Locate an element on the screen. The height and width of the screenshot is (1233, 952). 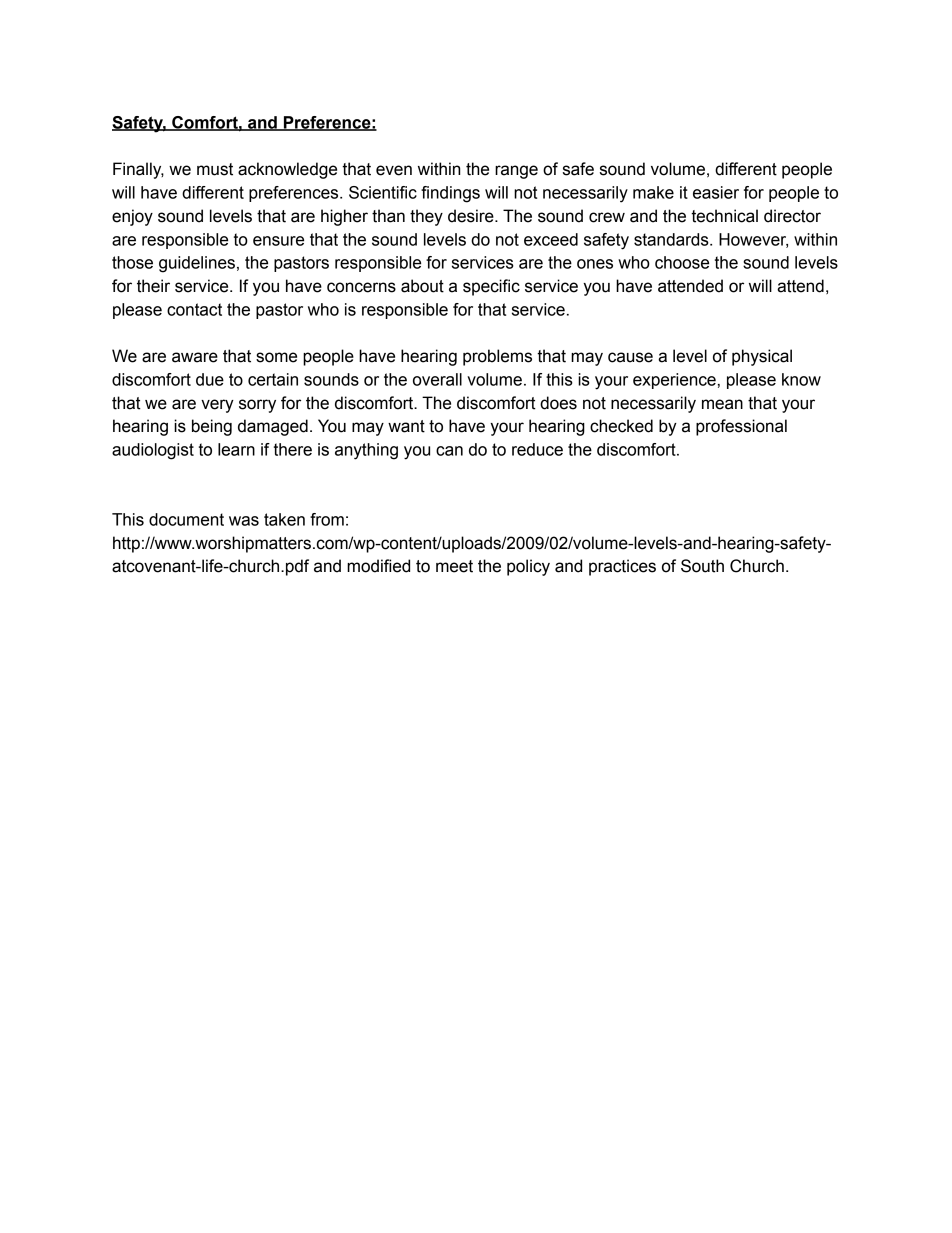
specific is located at coordinates (491, 287).
